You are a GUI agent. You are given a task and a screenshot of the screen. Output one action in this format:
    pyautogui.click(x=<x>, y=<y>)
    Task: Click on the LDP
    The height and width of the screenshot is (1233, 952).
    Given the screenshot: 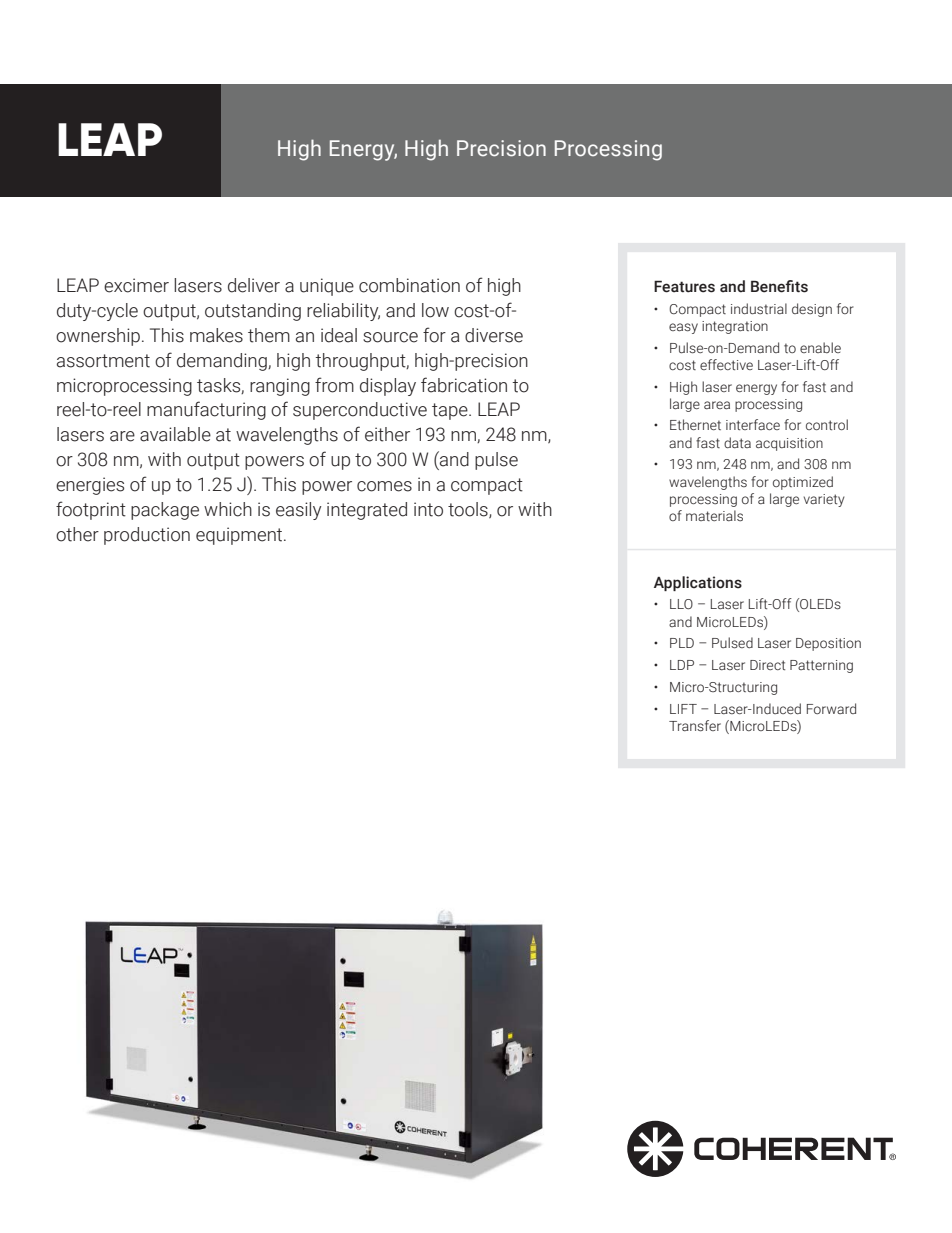 What is the action you would take?
    pyautogui.click(x=682, y=665)
